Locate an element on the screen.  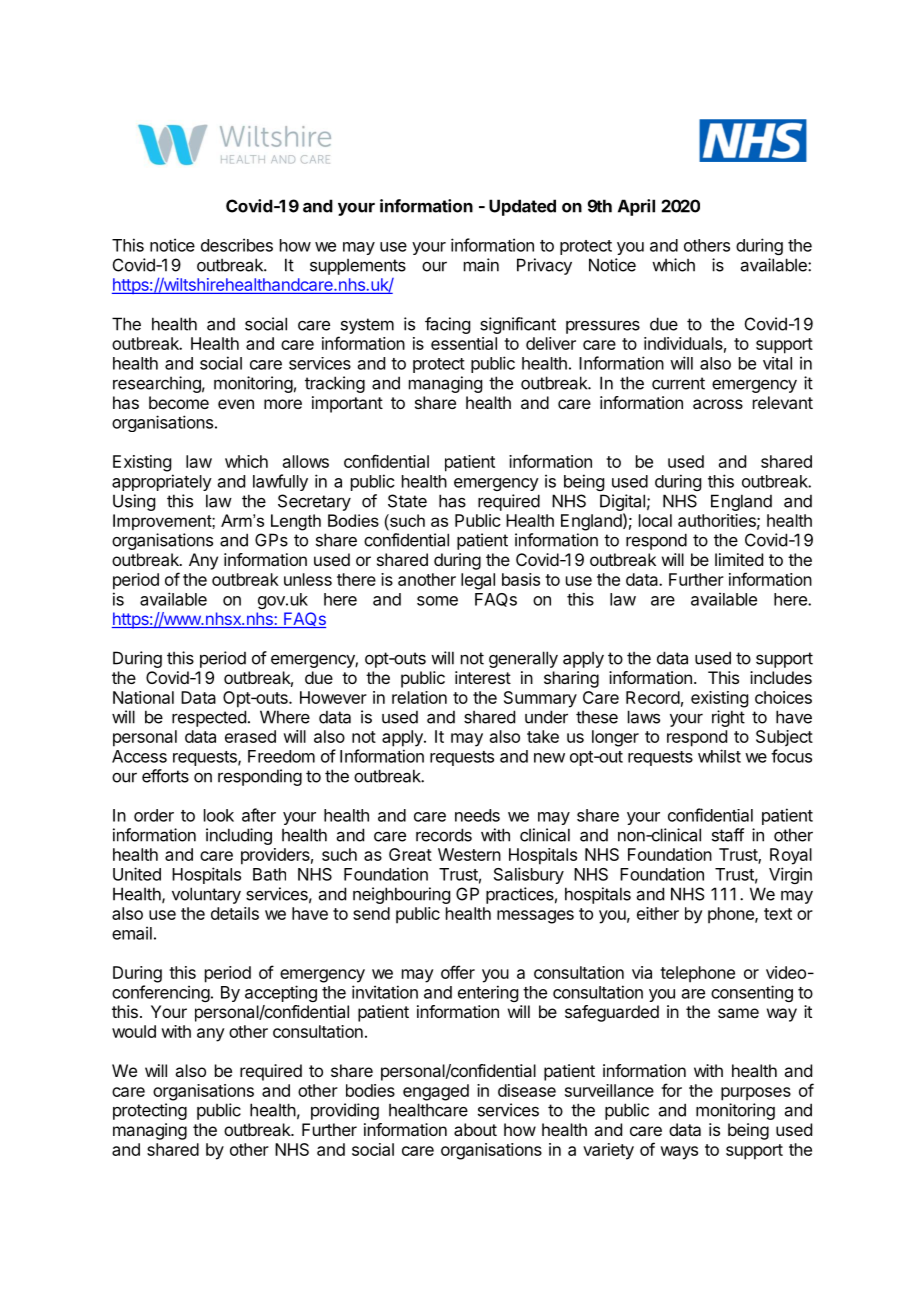
ways is located at coordinates (679, 1153).
